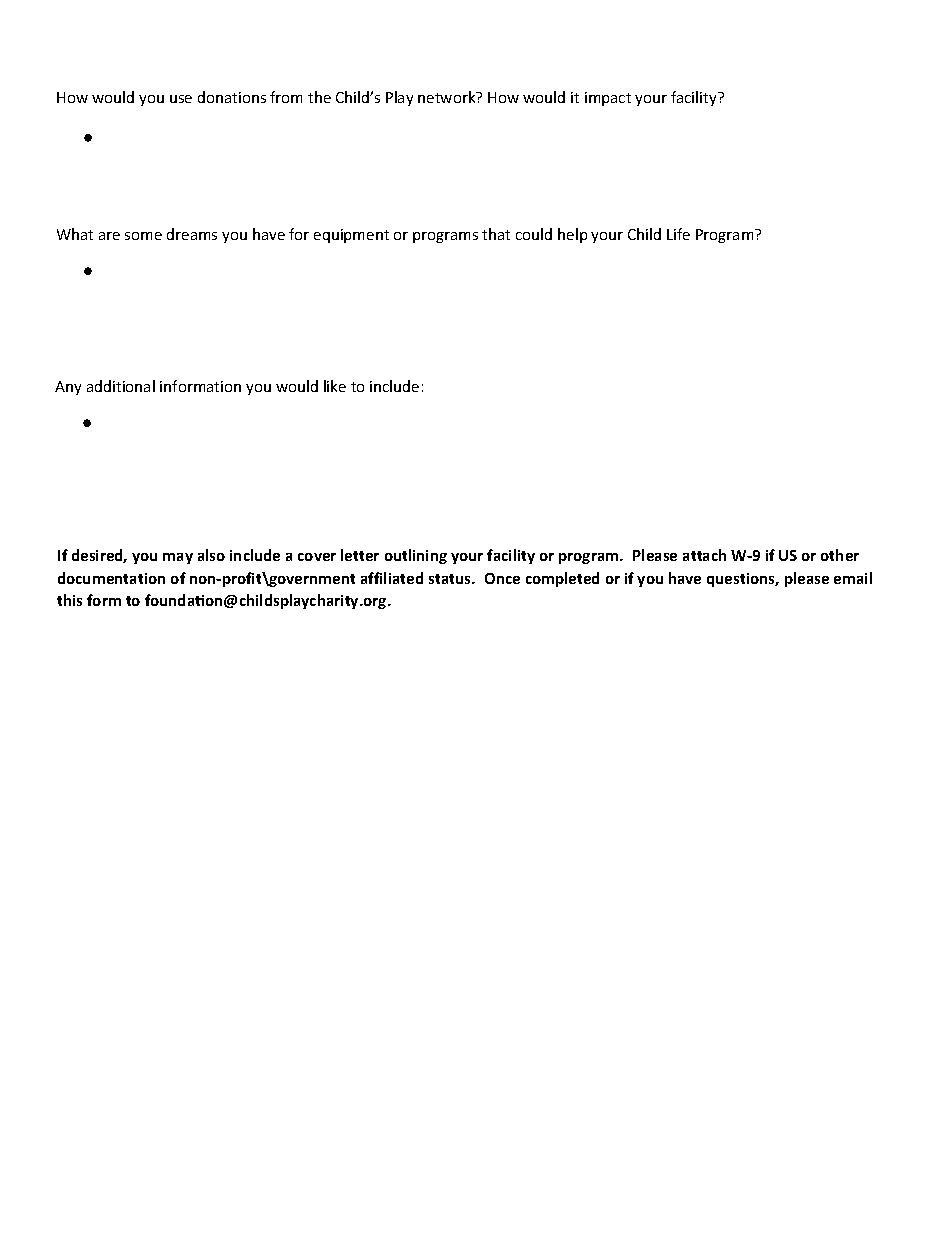 Image resolution: width=952 pixels, height=1233 pixels. I want to click on that, so click(496, 234).
